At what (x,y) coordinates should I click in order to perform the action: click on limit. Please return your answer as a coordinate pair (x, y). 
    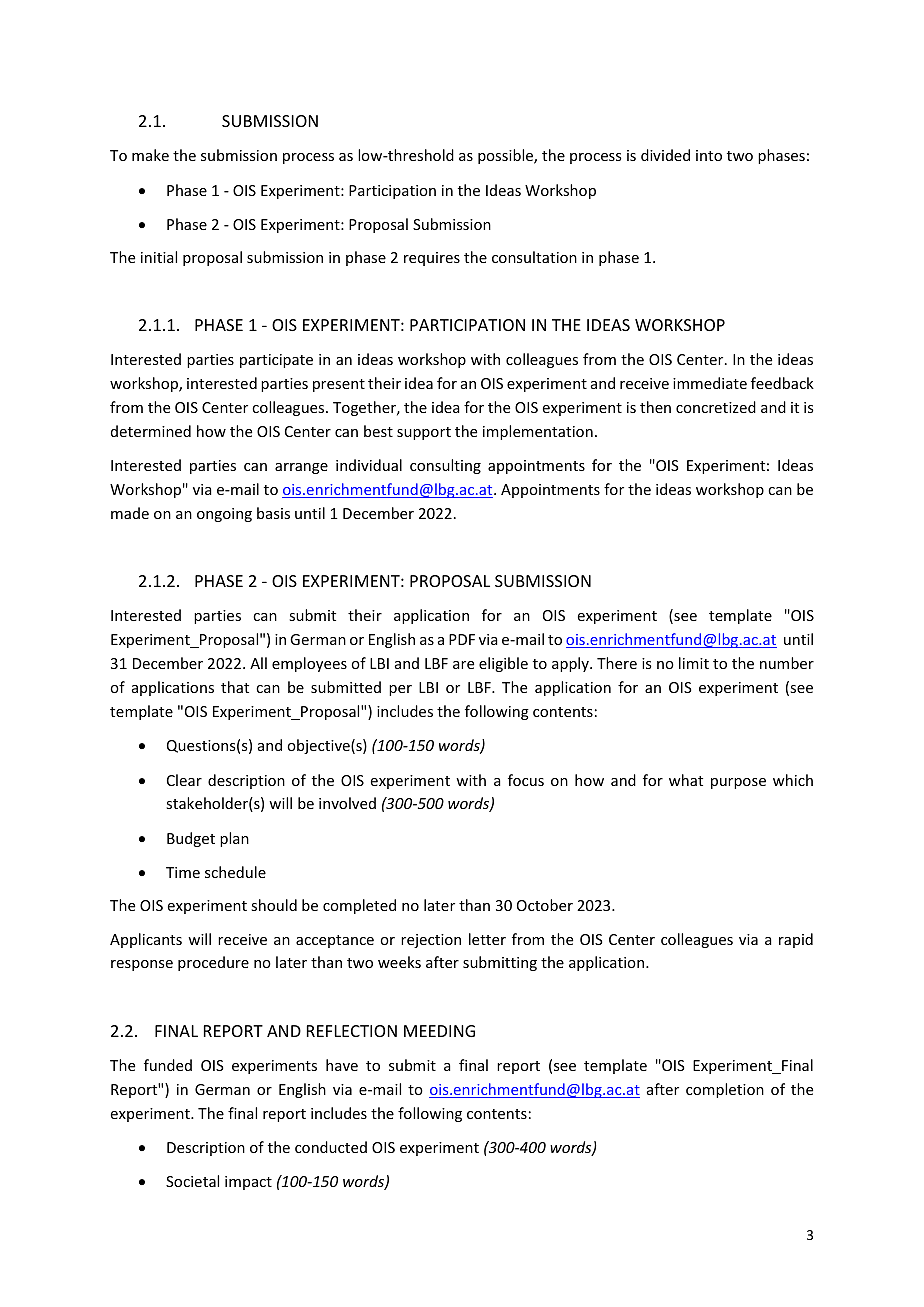
    Looking at the image, I should click on (694, 663).
